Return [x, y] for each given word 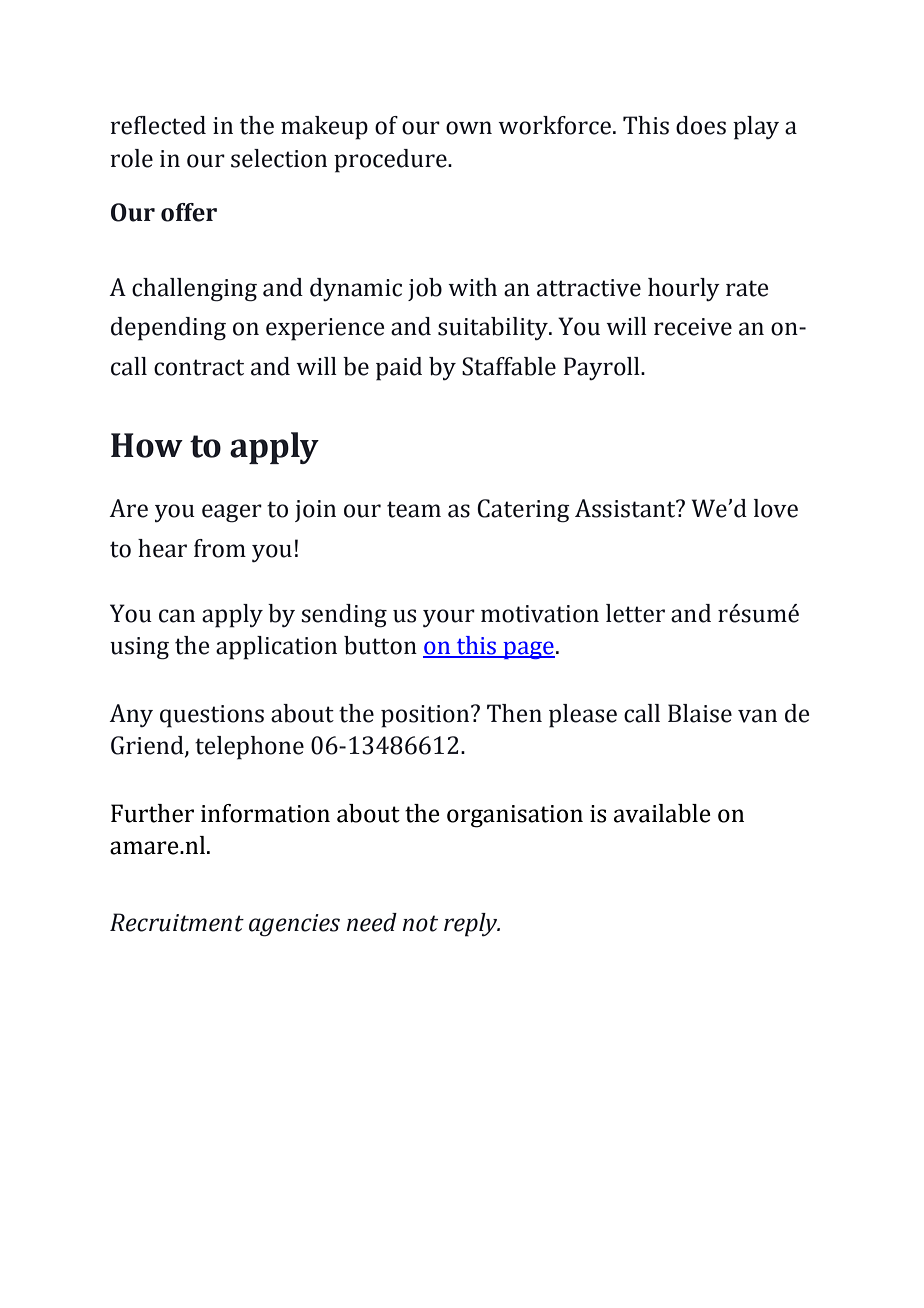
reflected [158, 125]
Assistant [626, 508]
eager [232, 513]
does [701, 125]
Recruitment [177, 922]
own [469, 128]
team [414, 509]
